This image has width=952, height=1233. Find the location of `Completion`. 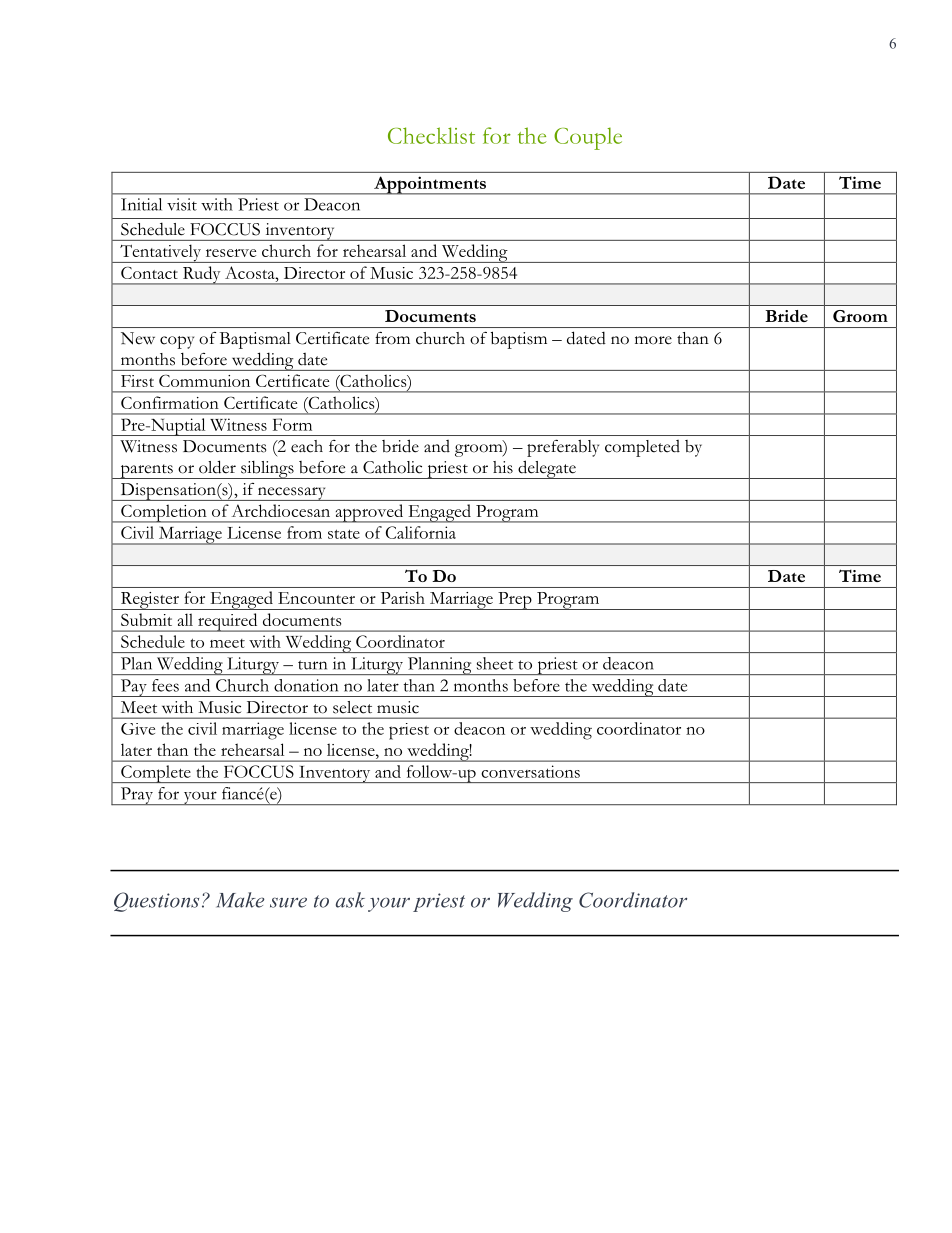

Completion is located at coordinates (164, 513).
